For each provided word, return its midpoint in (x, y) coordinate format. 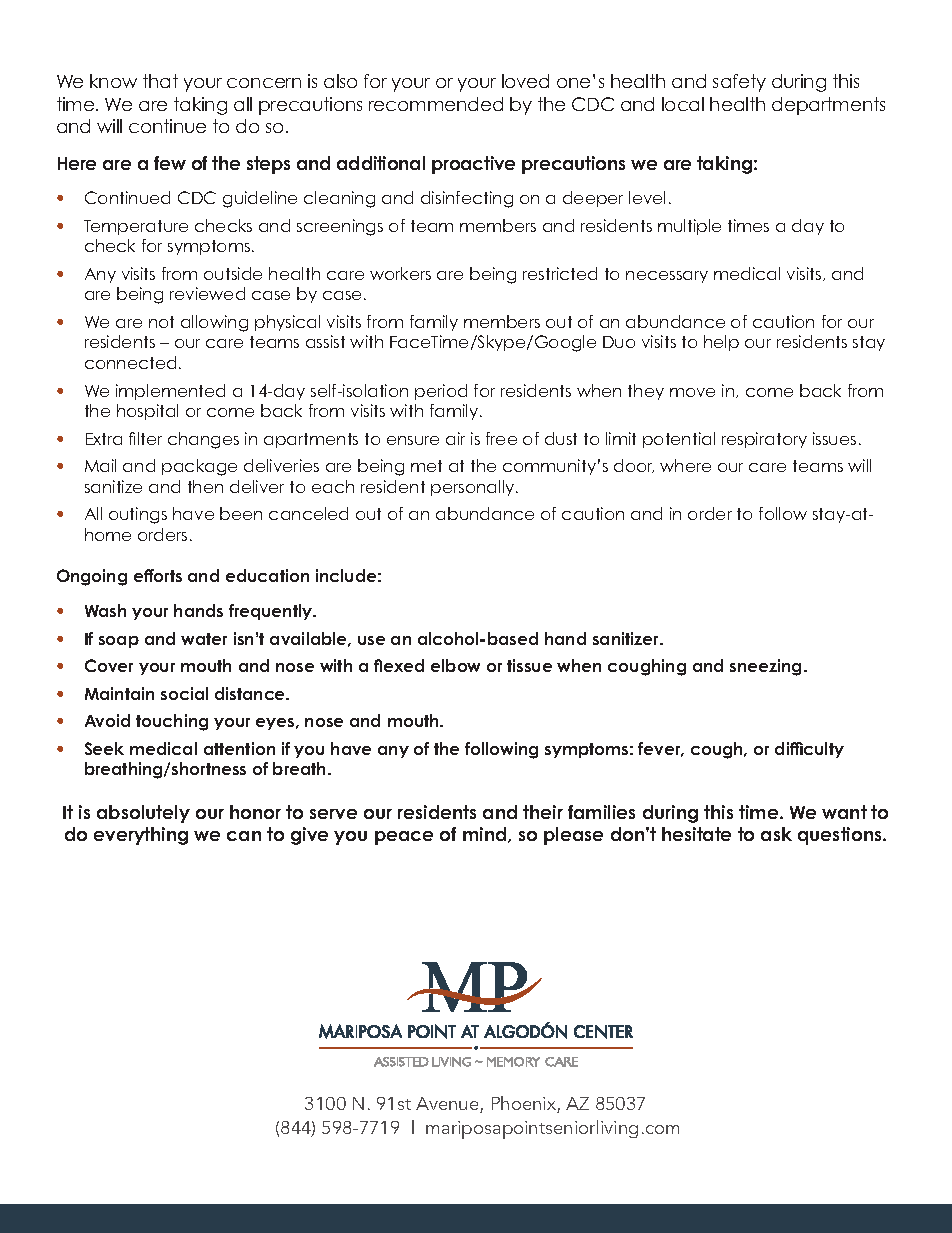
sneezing (765, 667)
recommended (436, 104)
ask (776, 834)
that (160, 81)
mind (486, 835)
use (371, 640)
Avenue (448, 1105)
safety (739, 83)
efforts (158, 575)
